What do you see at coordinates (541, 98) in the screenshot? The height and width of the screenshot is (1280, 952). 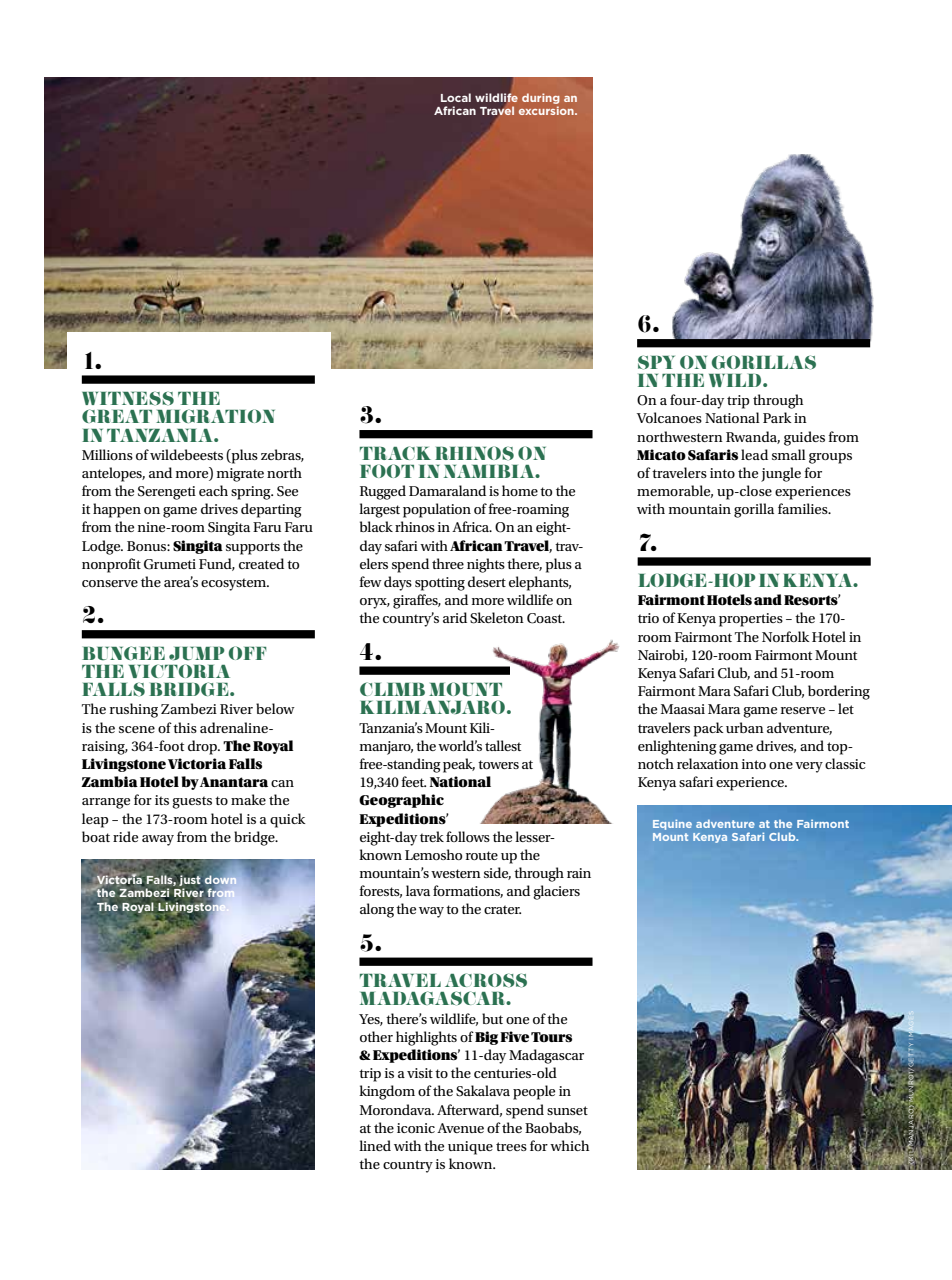 I see `during` at bounding box center [541, 98].
